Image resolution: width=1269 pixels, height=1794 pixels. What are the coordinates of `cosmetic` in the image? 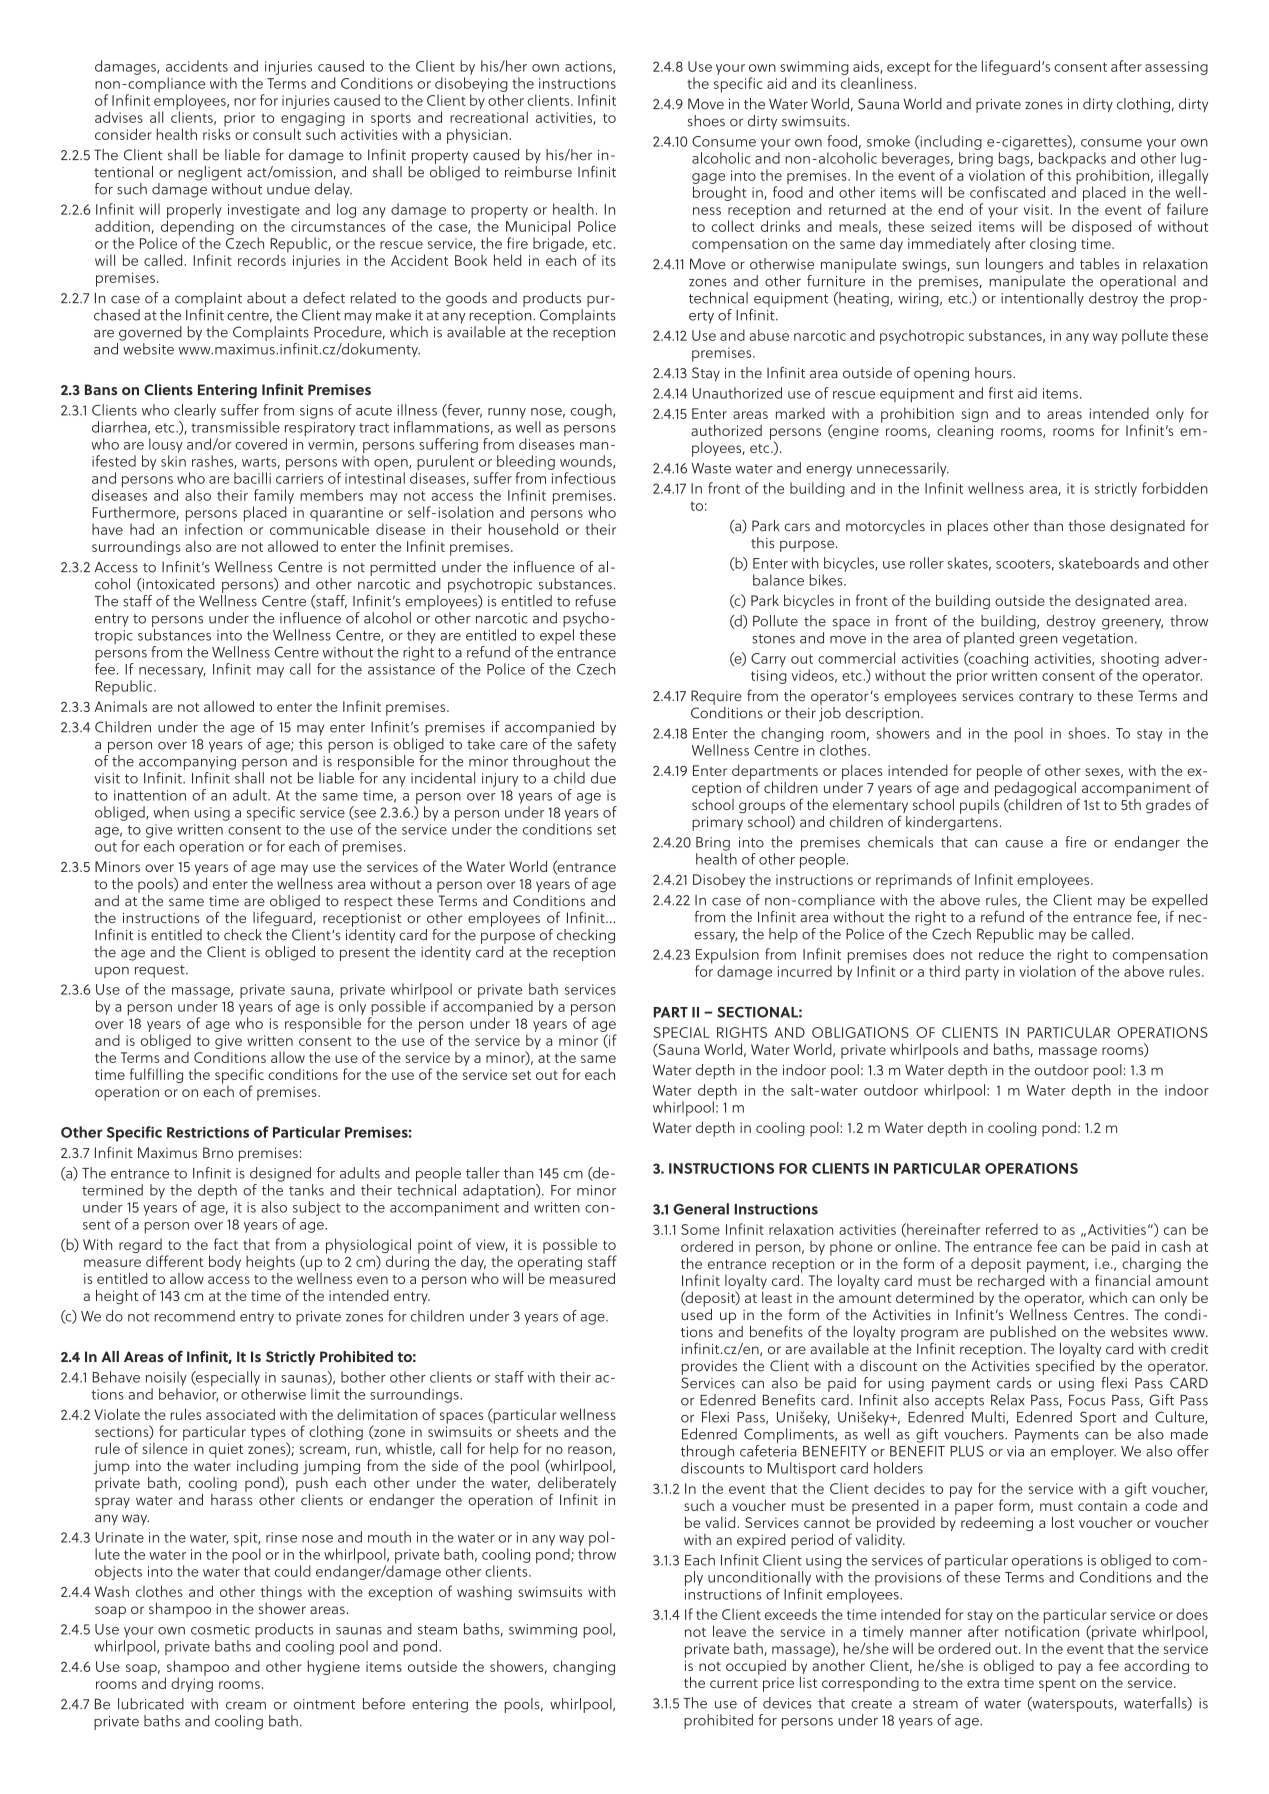 It's located at (220, 1629).
